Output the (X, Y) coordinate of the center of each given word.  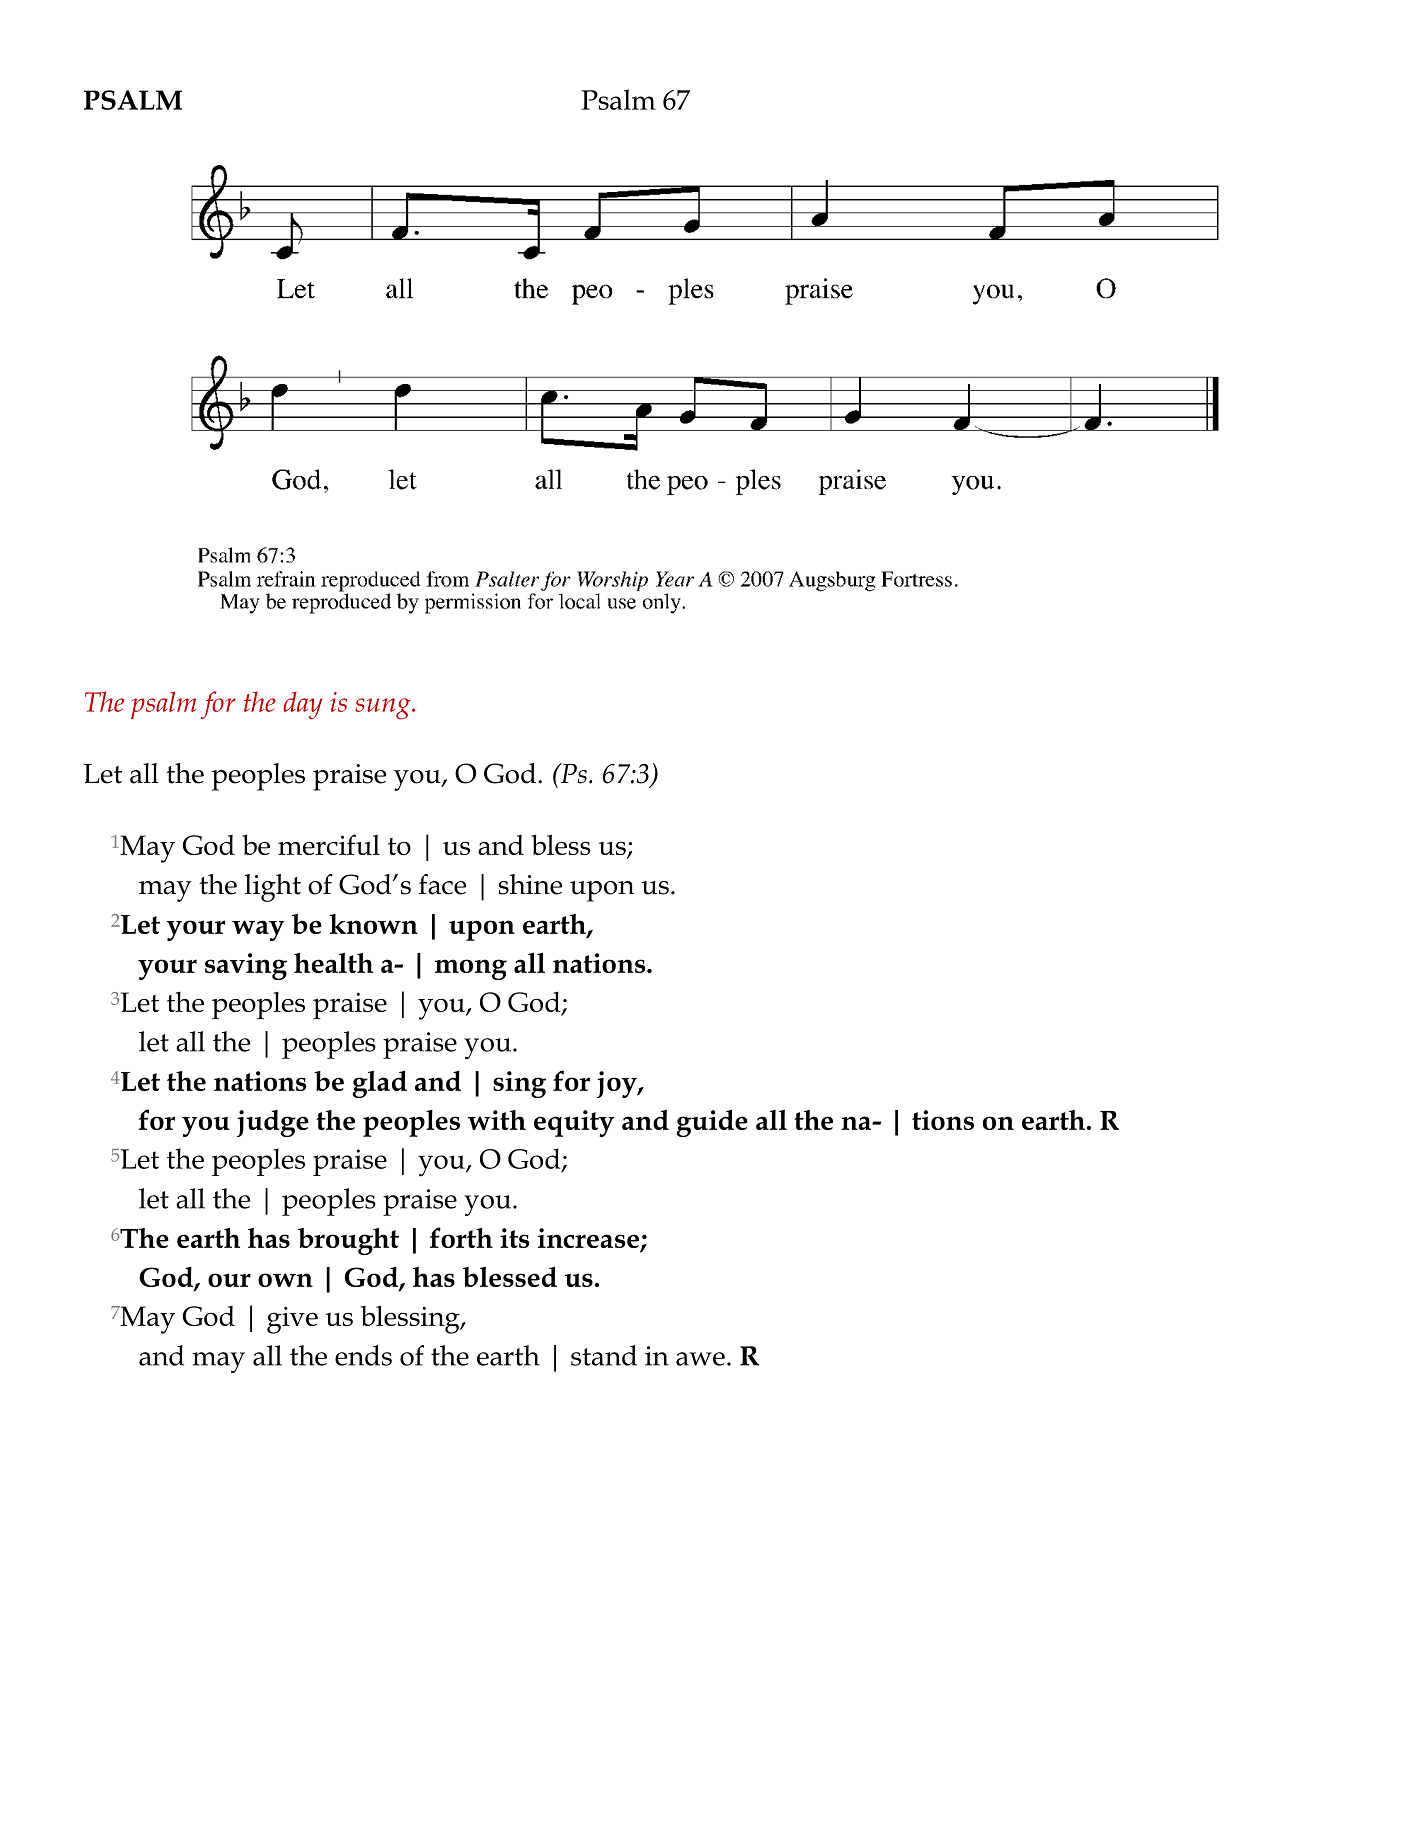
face (443, 884)
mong (471, 969)
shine (531, 884)
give (292, 1320)
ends (363, 1355)
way (258, 930)
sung (384, 708)
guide (712, 1123)
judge (273, 1123)
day (302, 705)
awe (700, 1359)
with (497, 1120)
